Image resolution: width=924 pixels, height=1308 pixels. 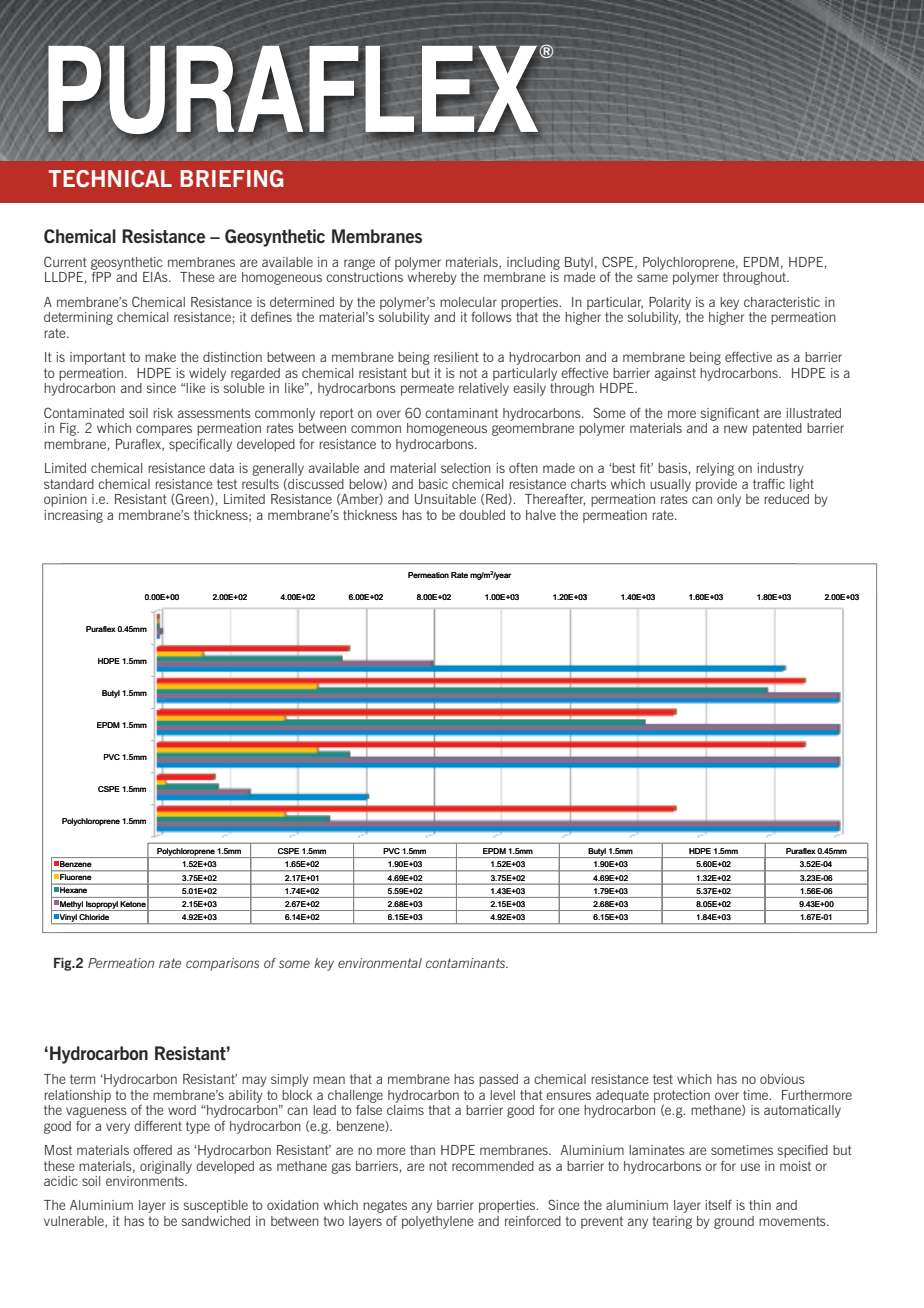 What do you see at coordinates (432, 278) in the document?
I see `whereby` at bounding box center [432, 278].
